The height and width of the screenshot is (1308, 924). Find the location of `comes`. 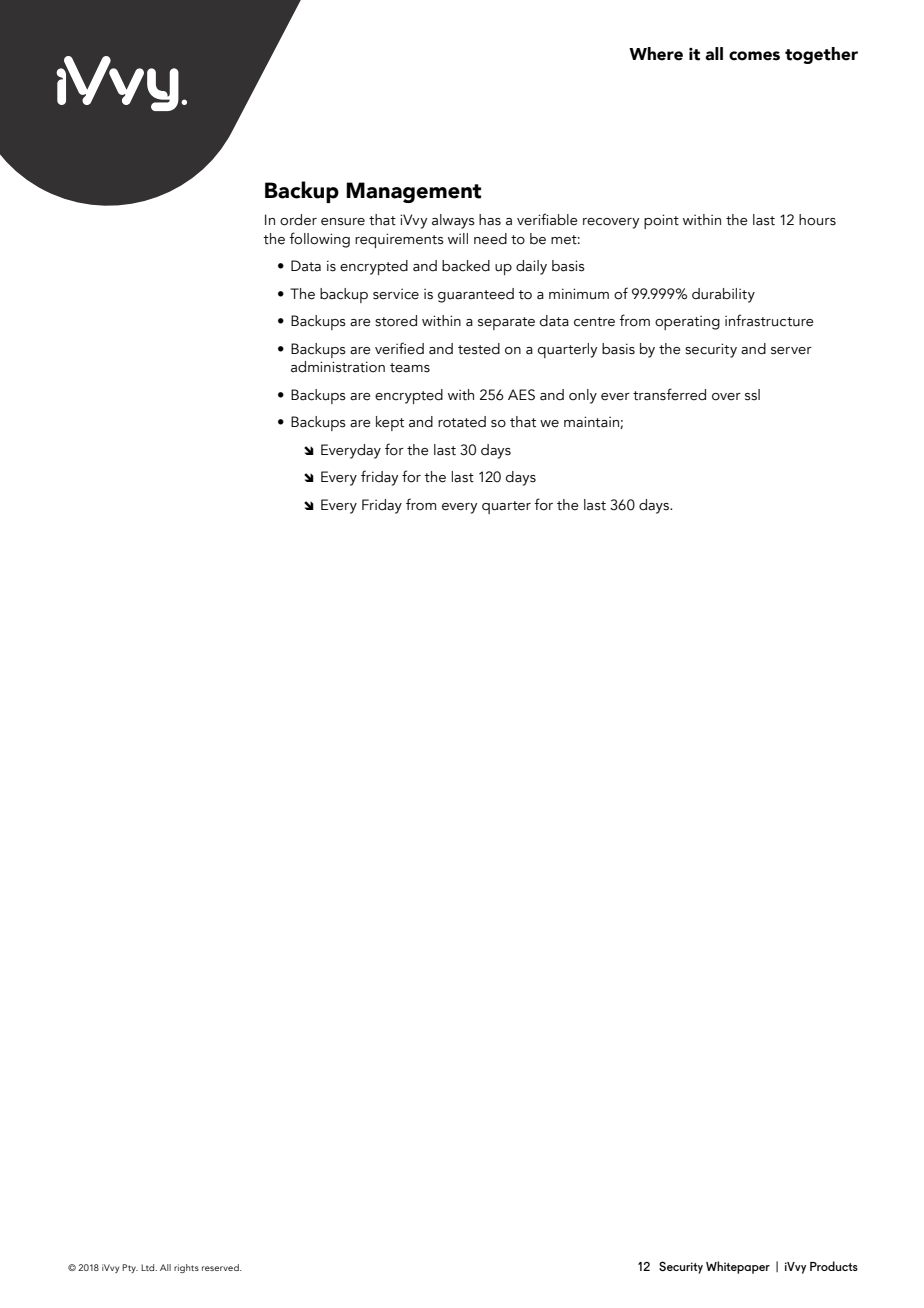

comes is located at coordinates (754, 56).
